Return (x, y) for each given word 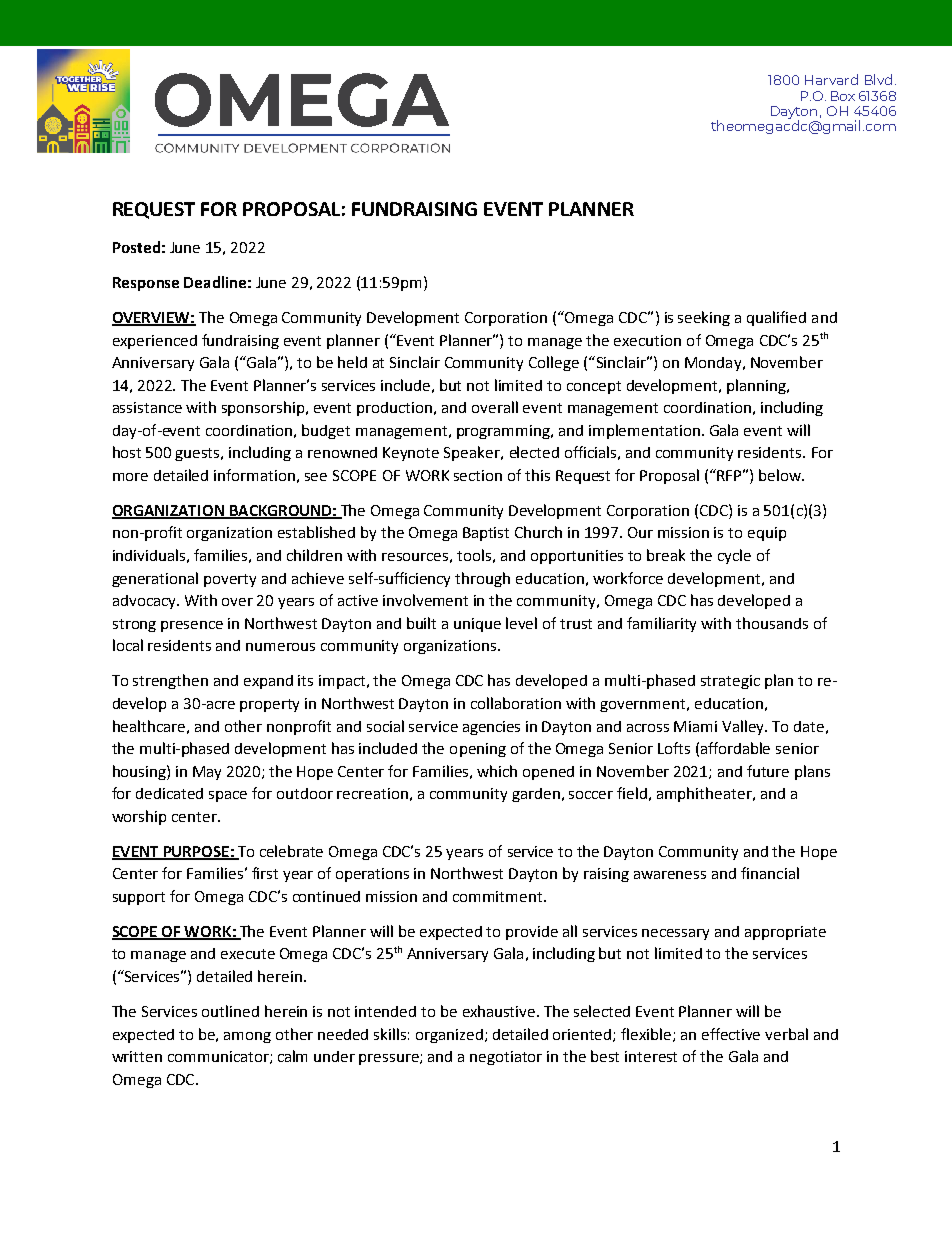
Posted (136, 247)
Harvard (831, 79)
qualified (776, 318)
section (478, 475)
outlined (230, 1011)
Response (146, 284)
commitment (499, 896)
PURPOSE (196, 852)
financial (770, 873)
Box (843, 96)
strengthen (170, 681)
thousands (772, 623)
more (130, 477)
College (554, 363)
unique (477, 625)
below (781, 475)
